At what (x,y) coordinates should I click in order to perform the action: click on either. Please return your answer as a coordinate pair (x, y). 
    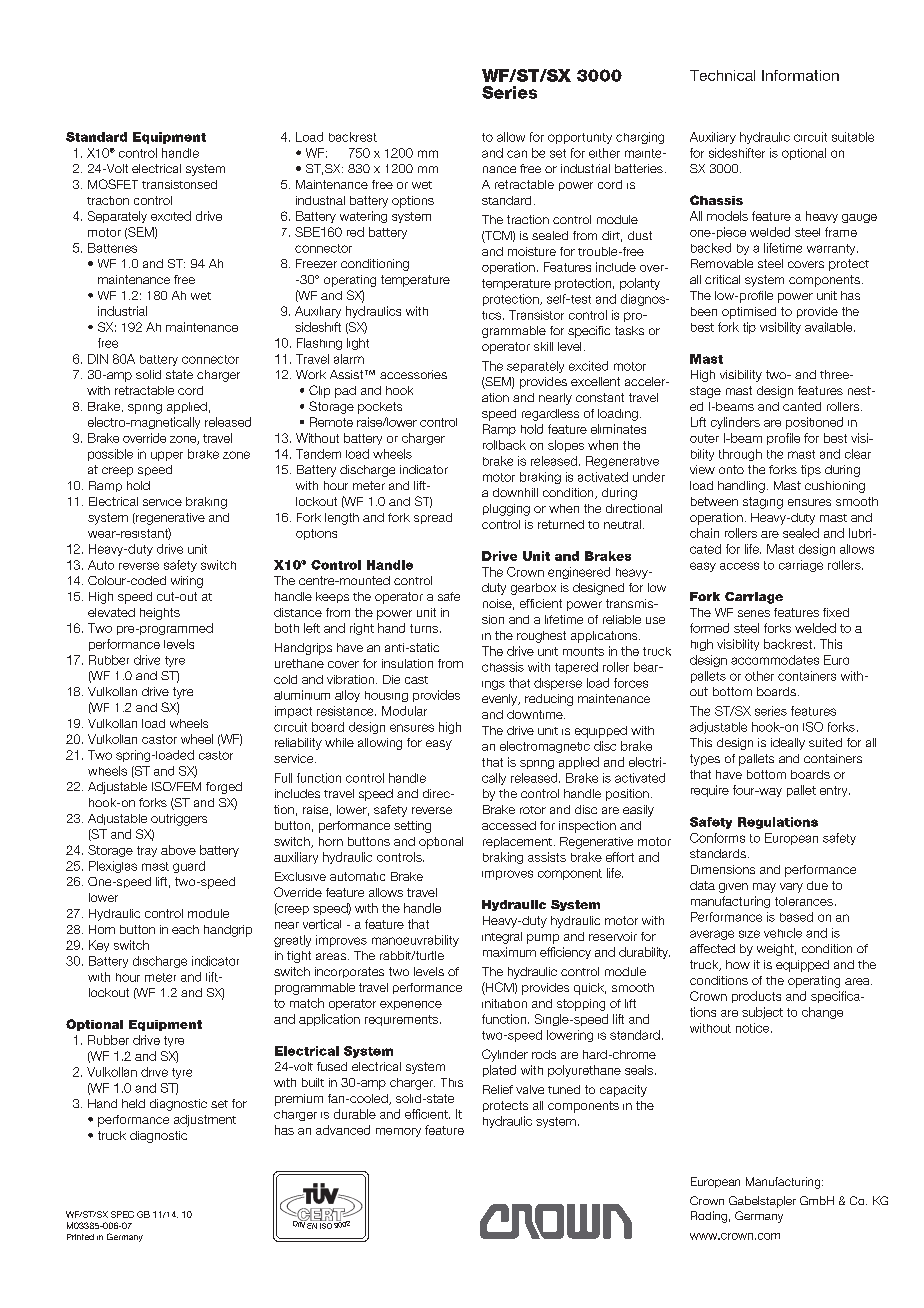
    Looking at the image, I should click on (604, 153).
